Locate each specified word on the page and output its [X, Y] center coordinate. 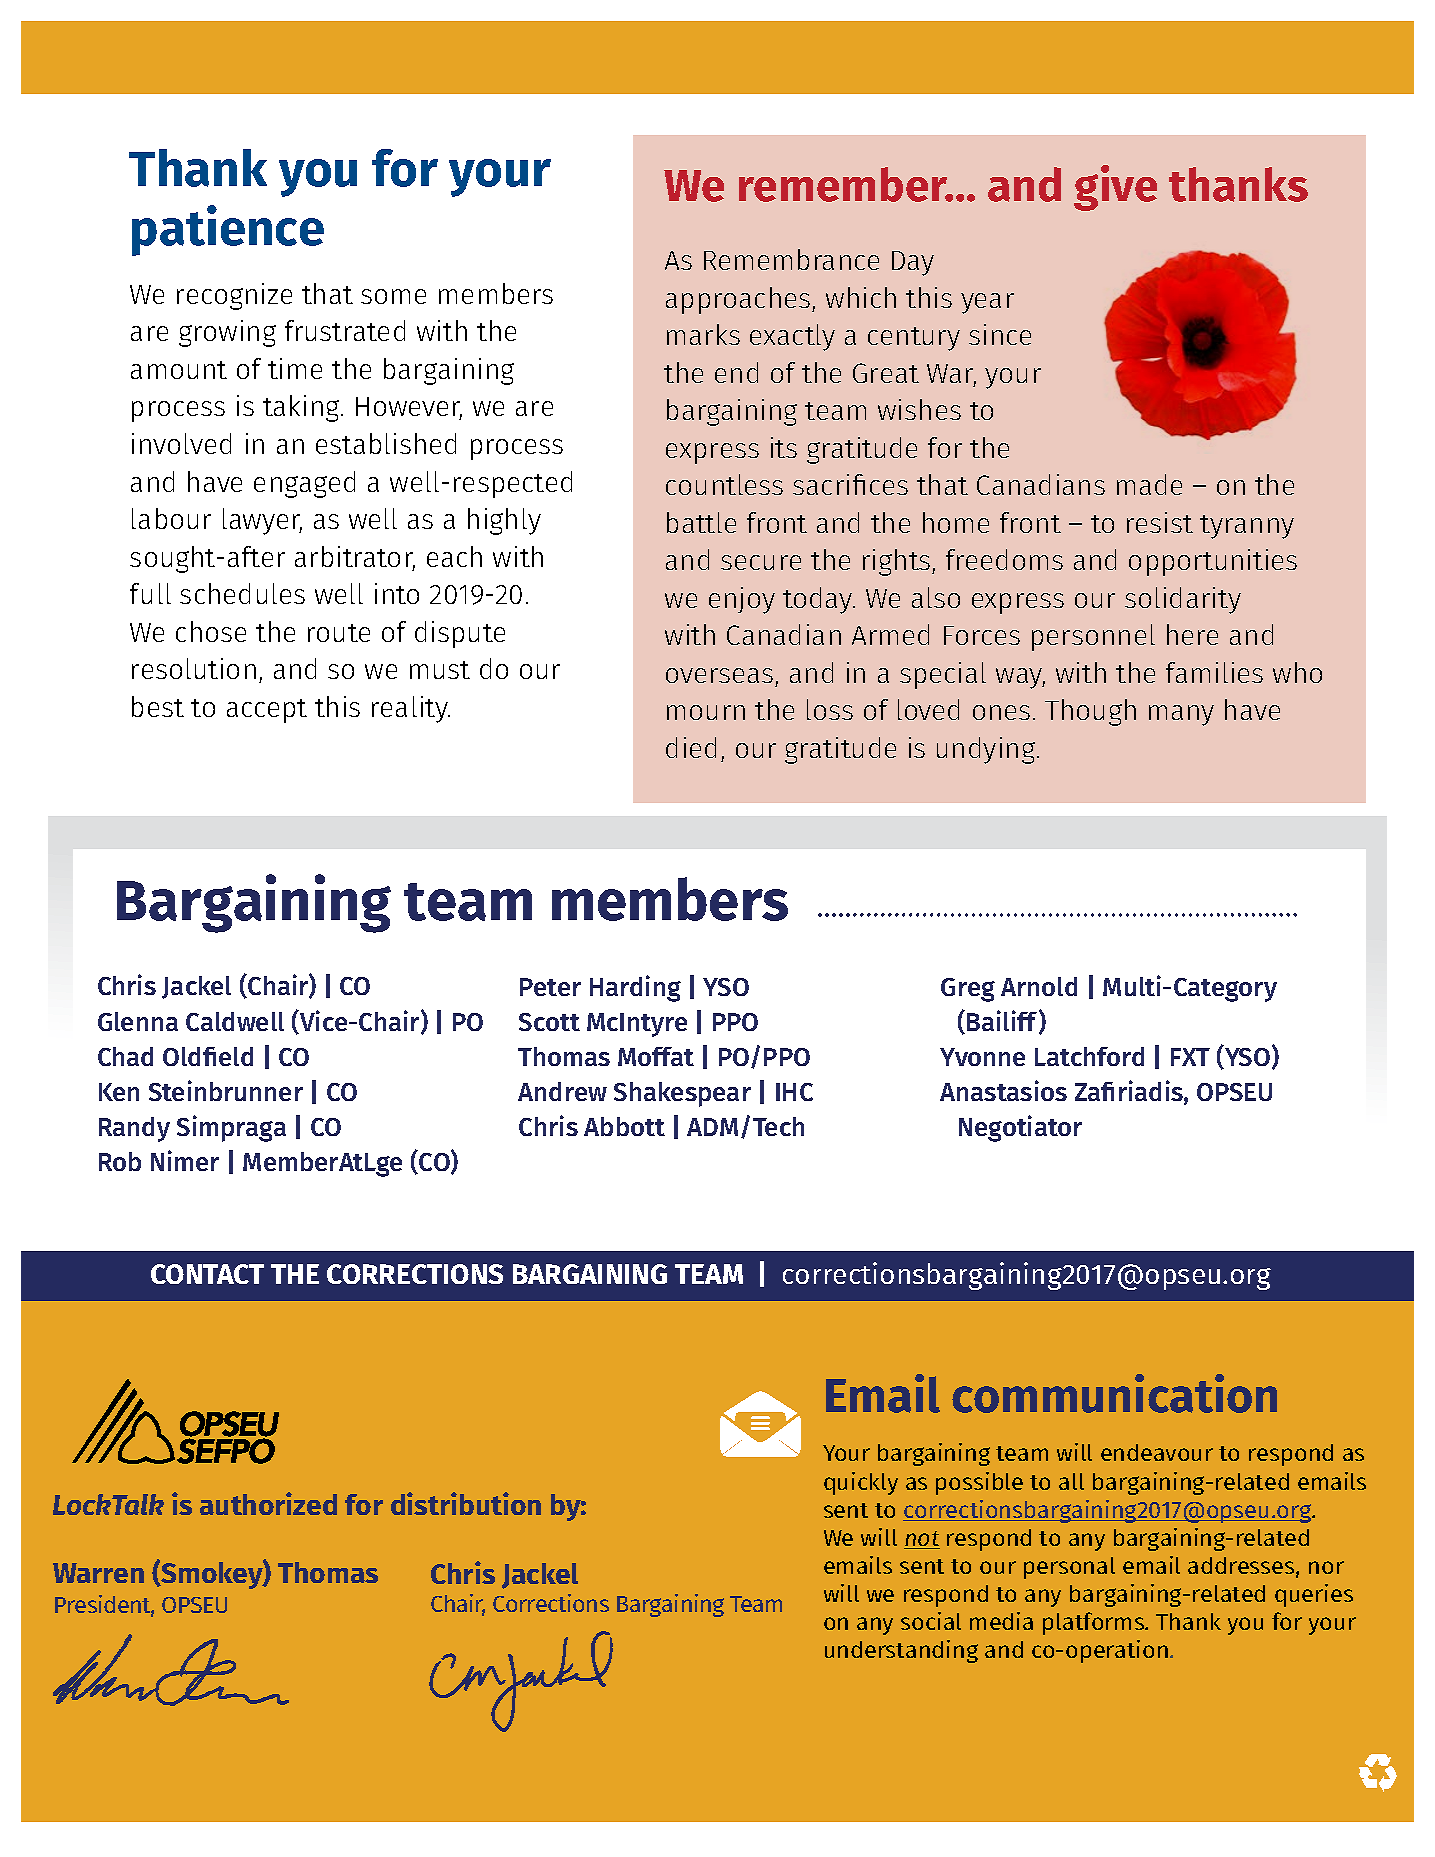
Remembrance [791, 259]
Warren [98, 1573]
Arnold [1039, 986]
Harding [635, 988]
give [1115, 188]
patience [228, 230]
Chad [125, 1056]
